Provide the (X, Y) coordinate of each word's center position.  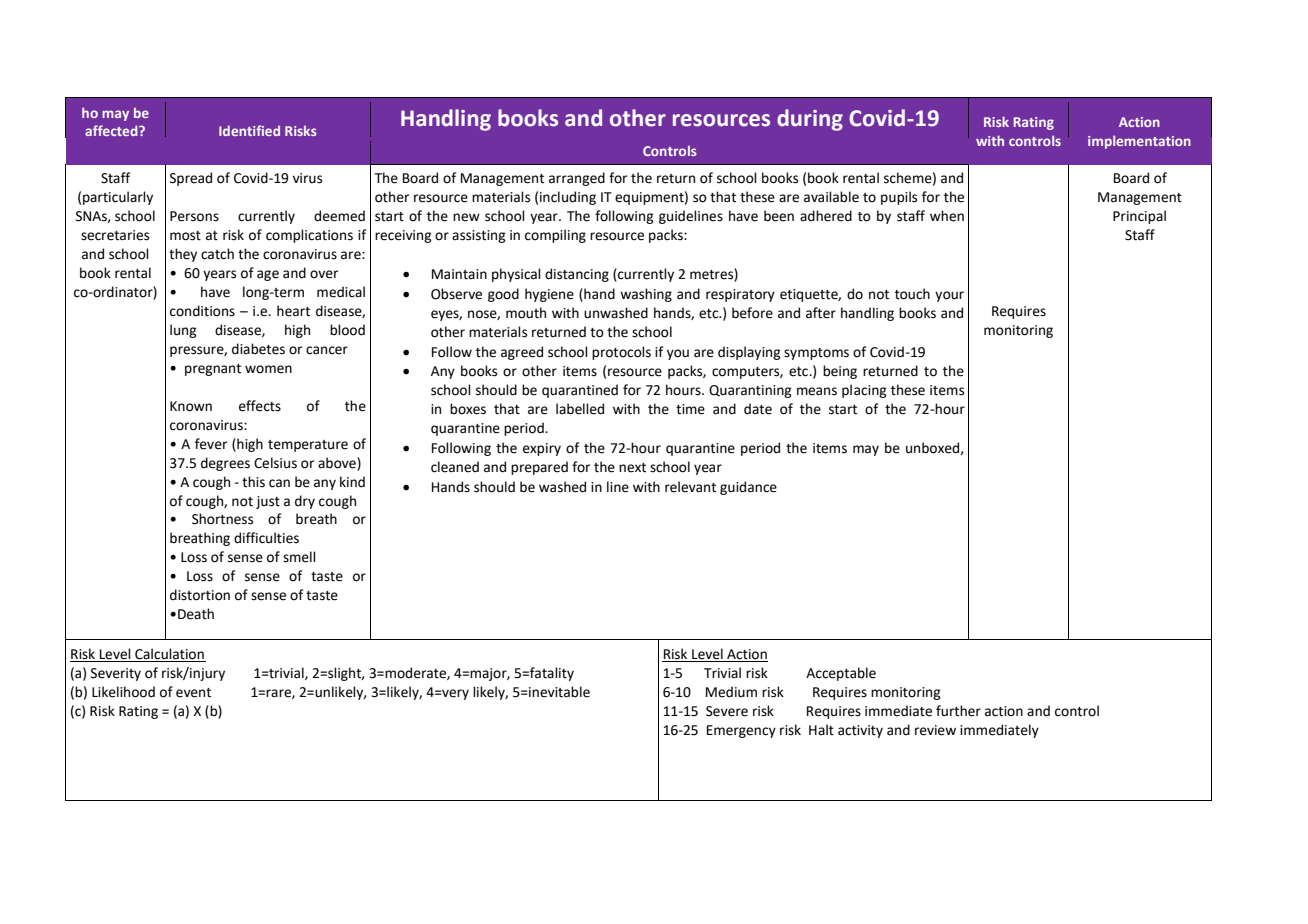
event (193, 693)
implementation (1139, 142)
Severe (727, 711)
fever (211, 444)
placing (864, 391)
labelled (580, 409)
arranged (577, 179)
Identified (249, 130)
